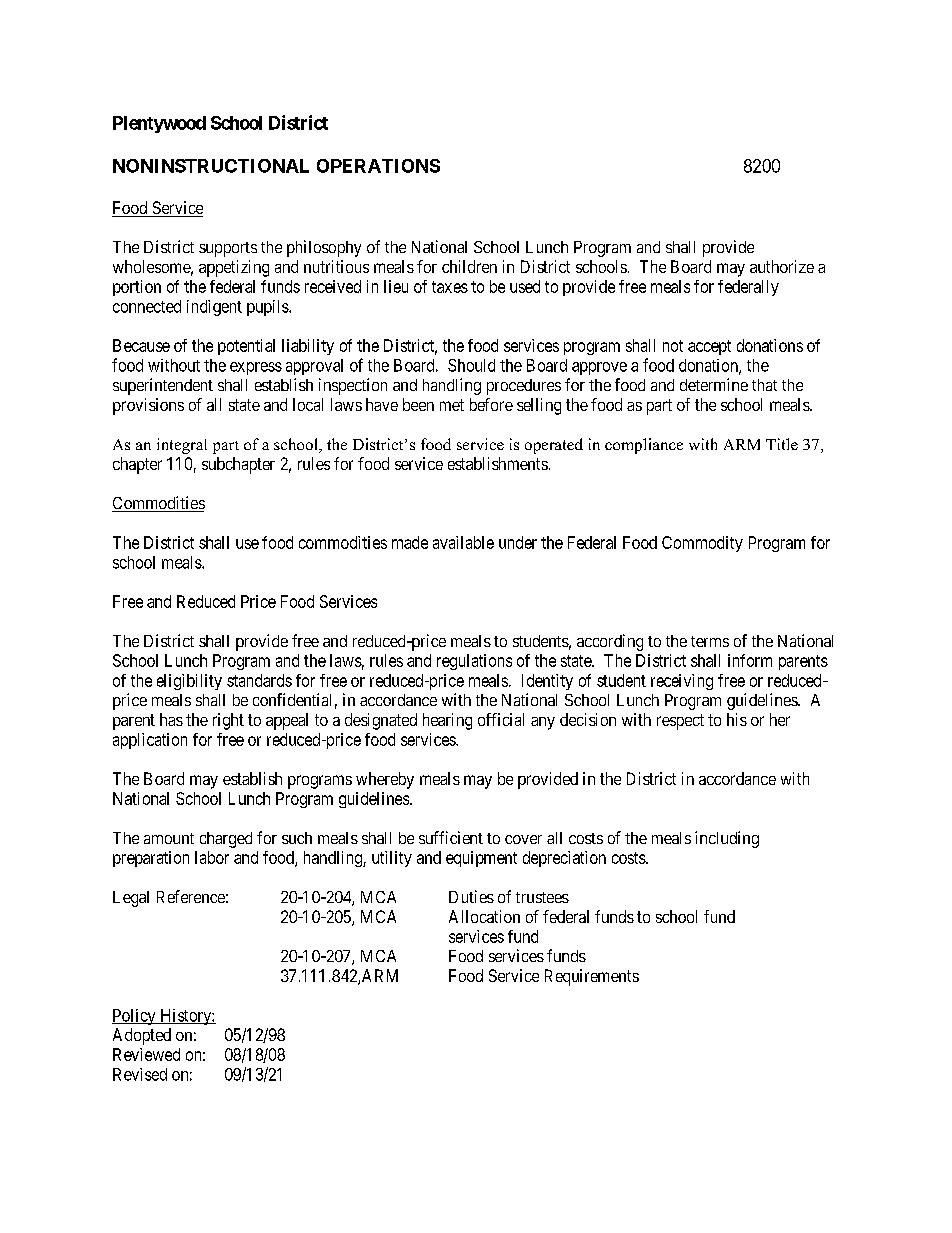 This image has height=1233, width=952. Describe the element at coordinates (714, 384) in the image. I see `determine` at that location.
